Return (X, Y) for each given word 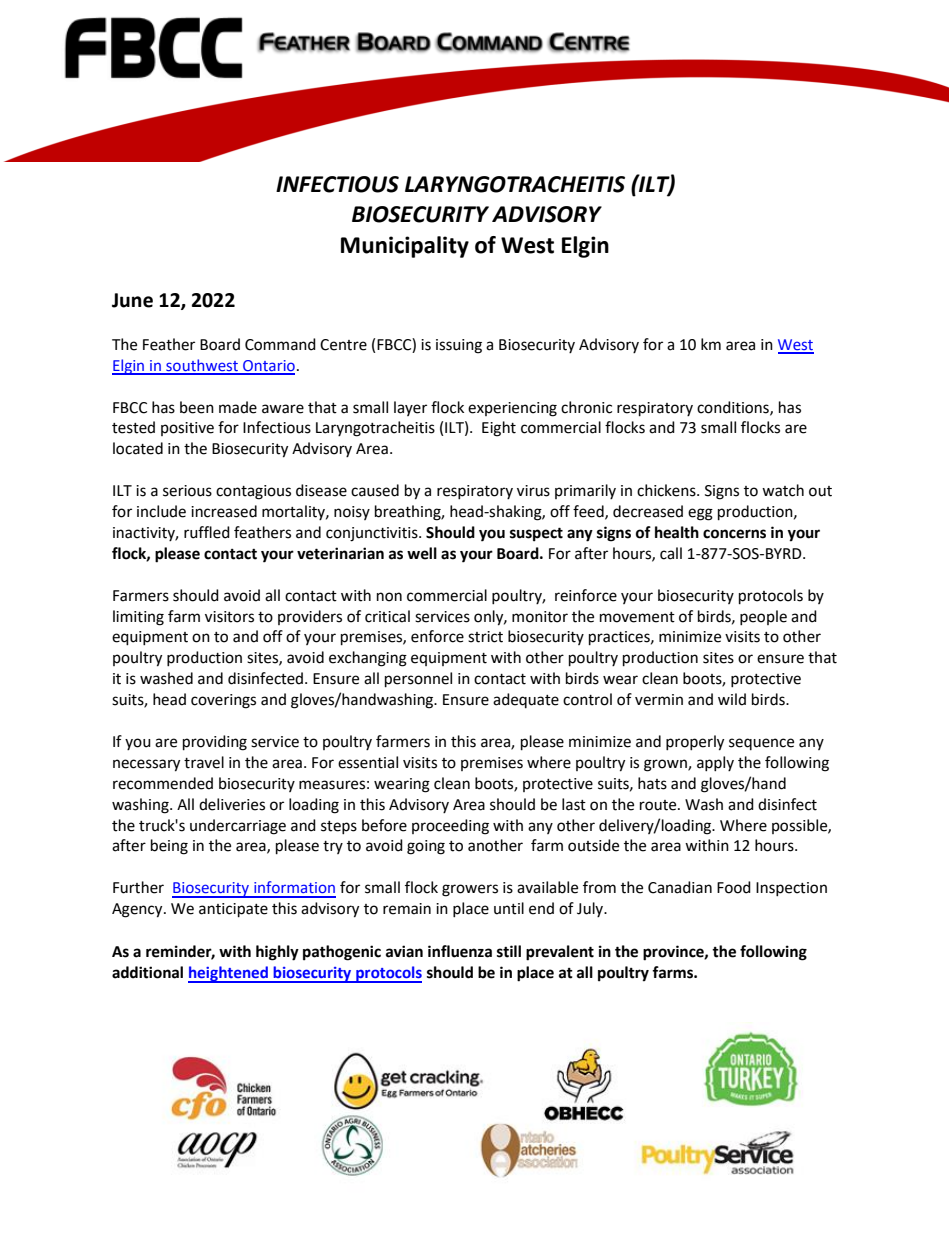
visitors (229, 617)
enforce (437, 636)
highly (277, 953)
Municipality (405, 247)
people (763, 617)
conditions (734, 408)
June (132, 300)
